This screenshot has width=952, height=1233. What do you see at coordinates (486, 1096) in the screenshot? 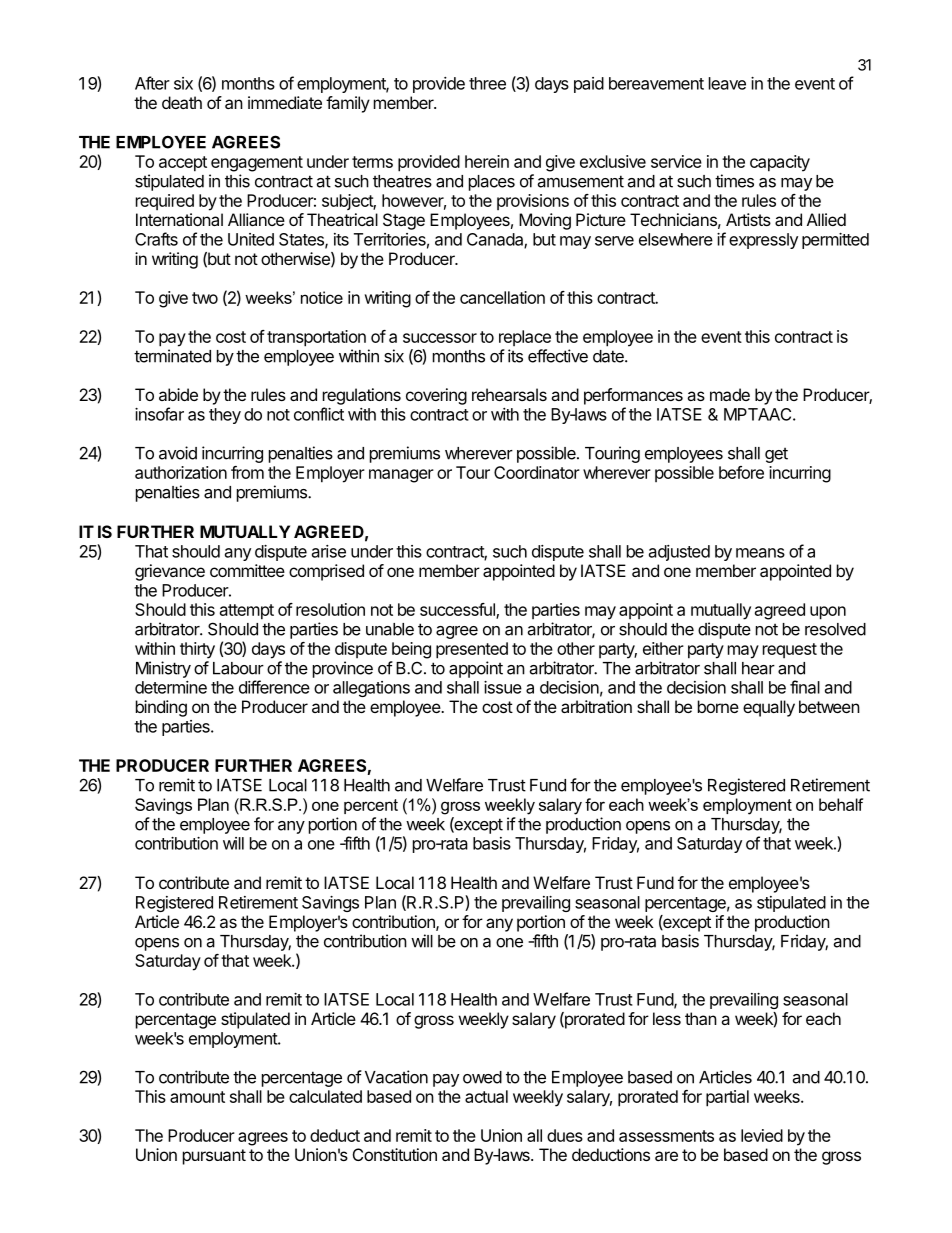
I see `actual` at bounding box center [486, 1096].
